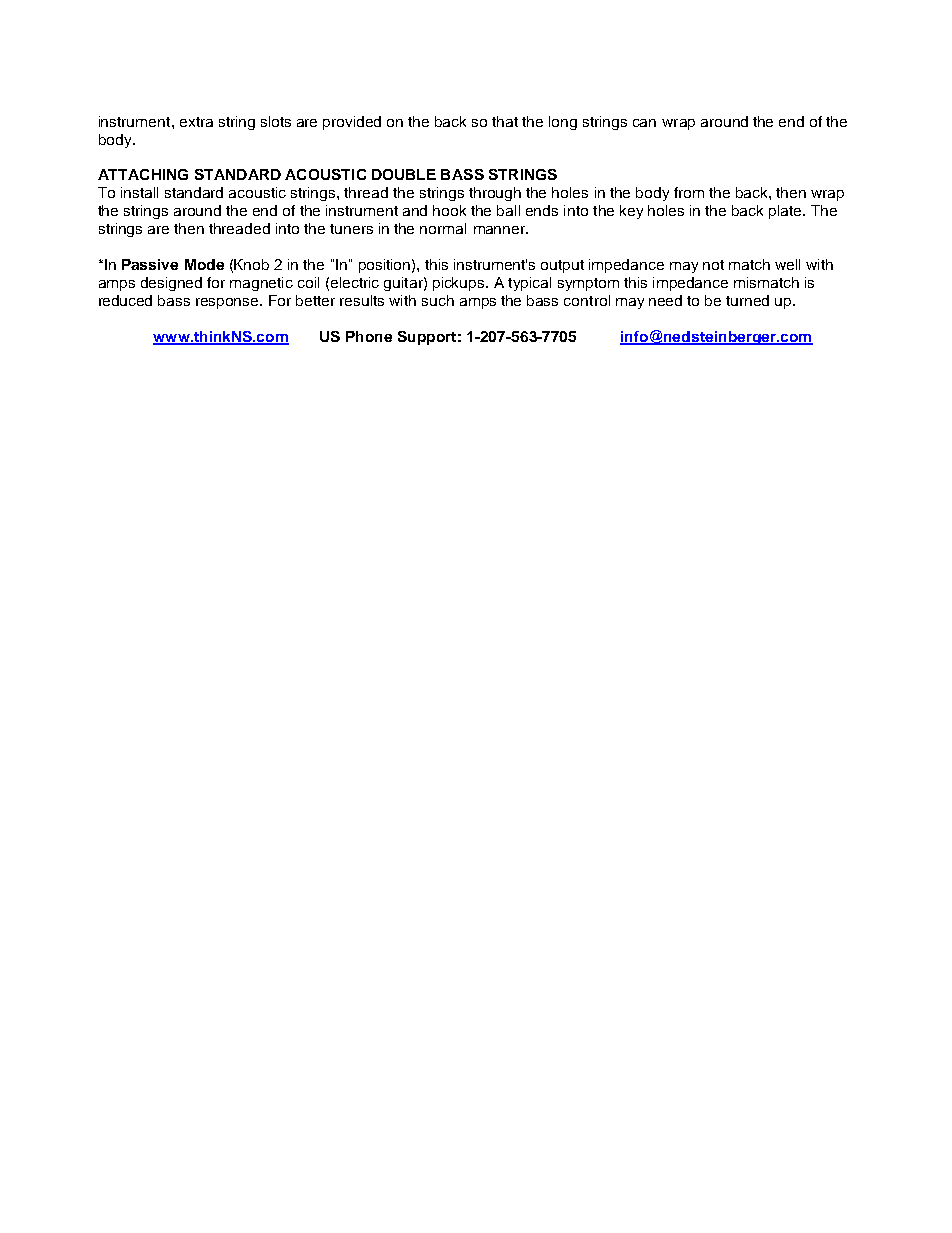  I want to click on can, so click(644, 123).
